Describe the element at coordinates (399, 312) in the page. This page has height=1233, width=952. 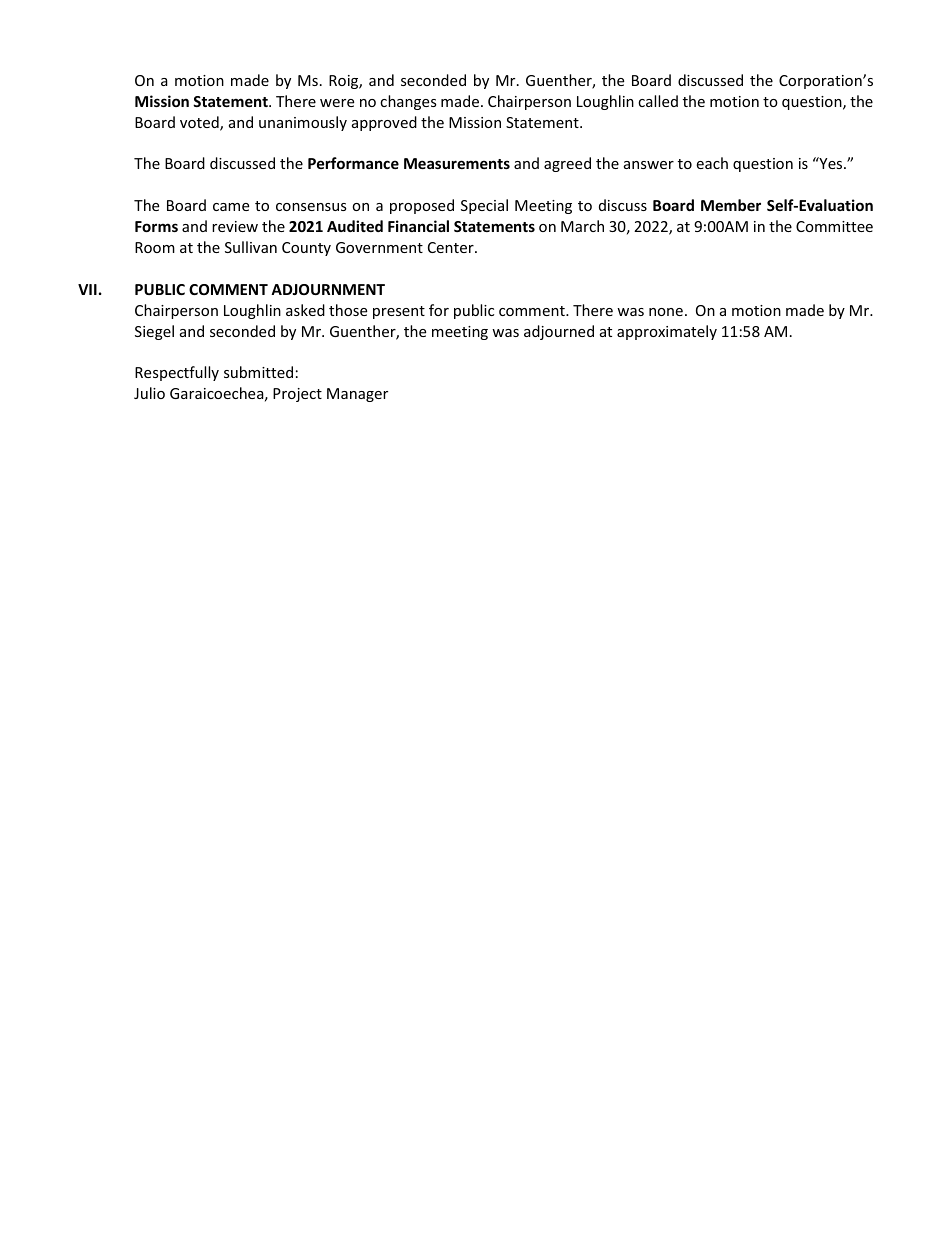
I see `present` at that location.
